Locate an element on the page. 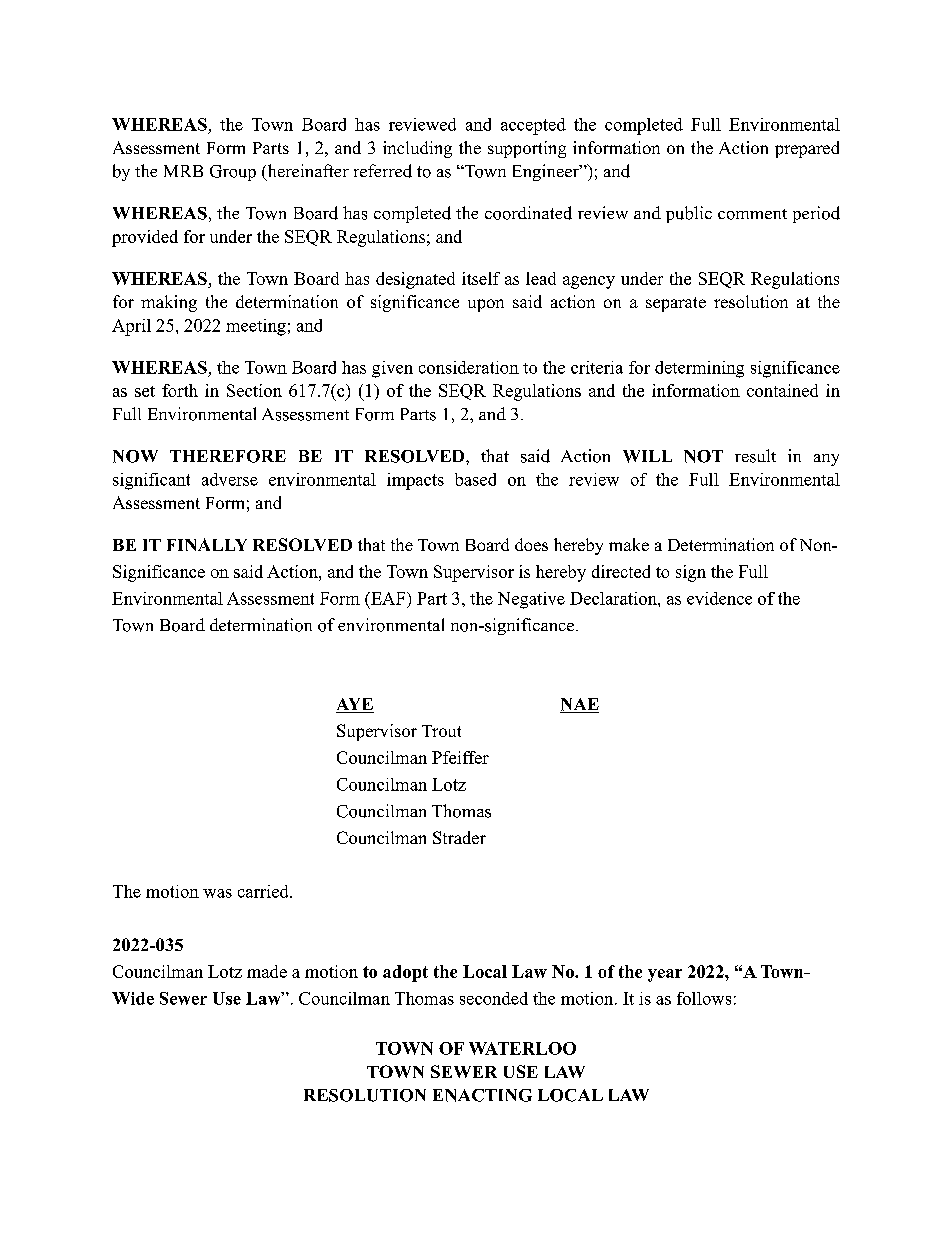  made is located at coordinates (267, 971).
